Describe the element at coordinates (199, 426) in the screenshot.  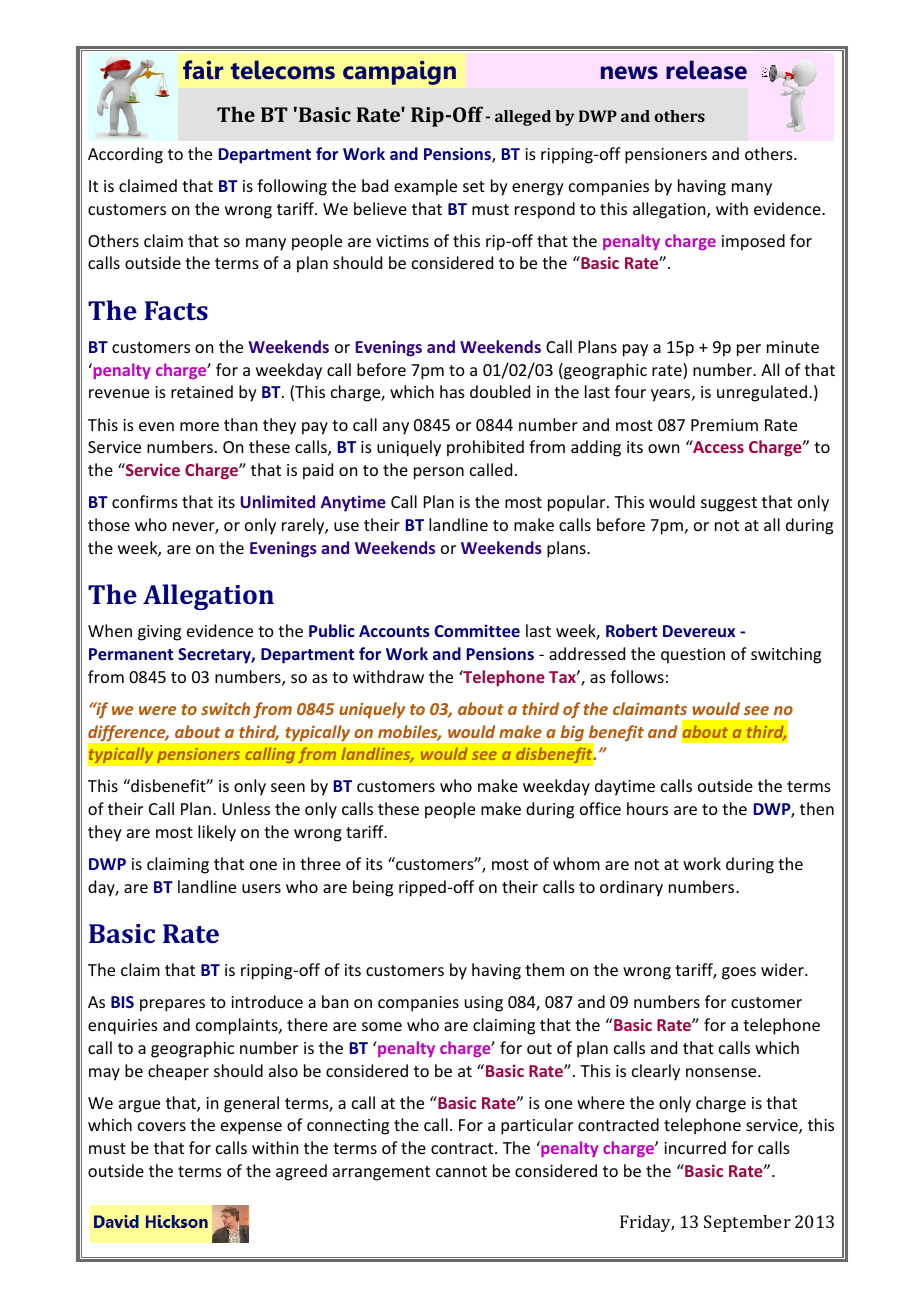
I see `more` at that location.
